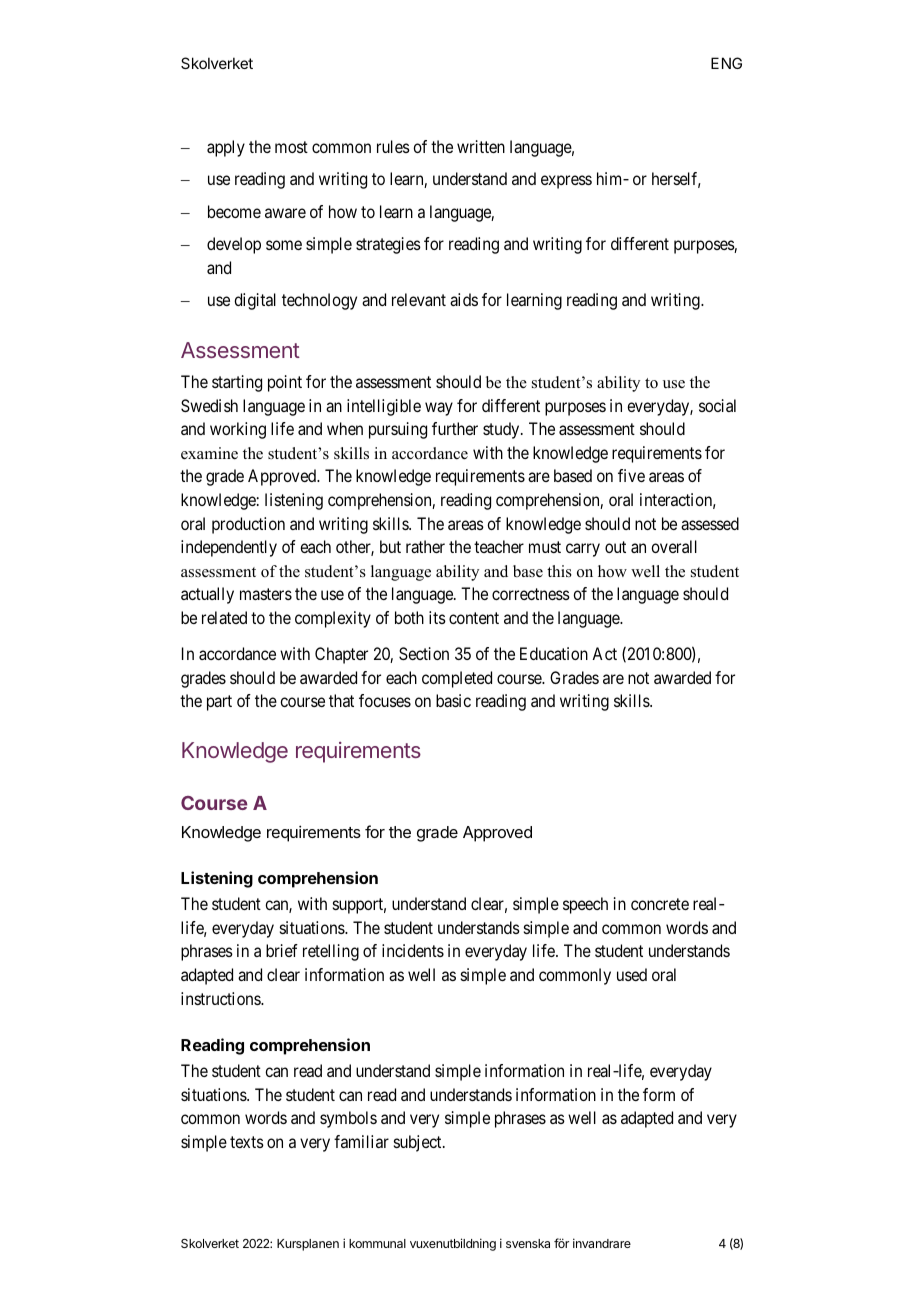 This screenshot has width=924, height=1308. I want to click on used, so click(632, 974).
